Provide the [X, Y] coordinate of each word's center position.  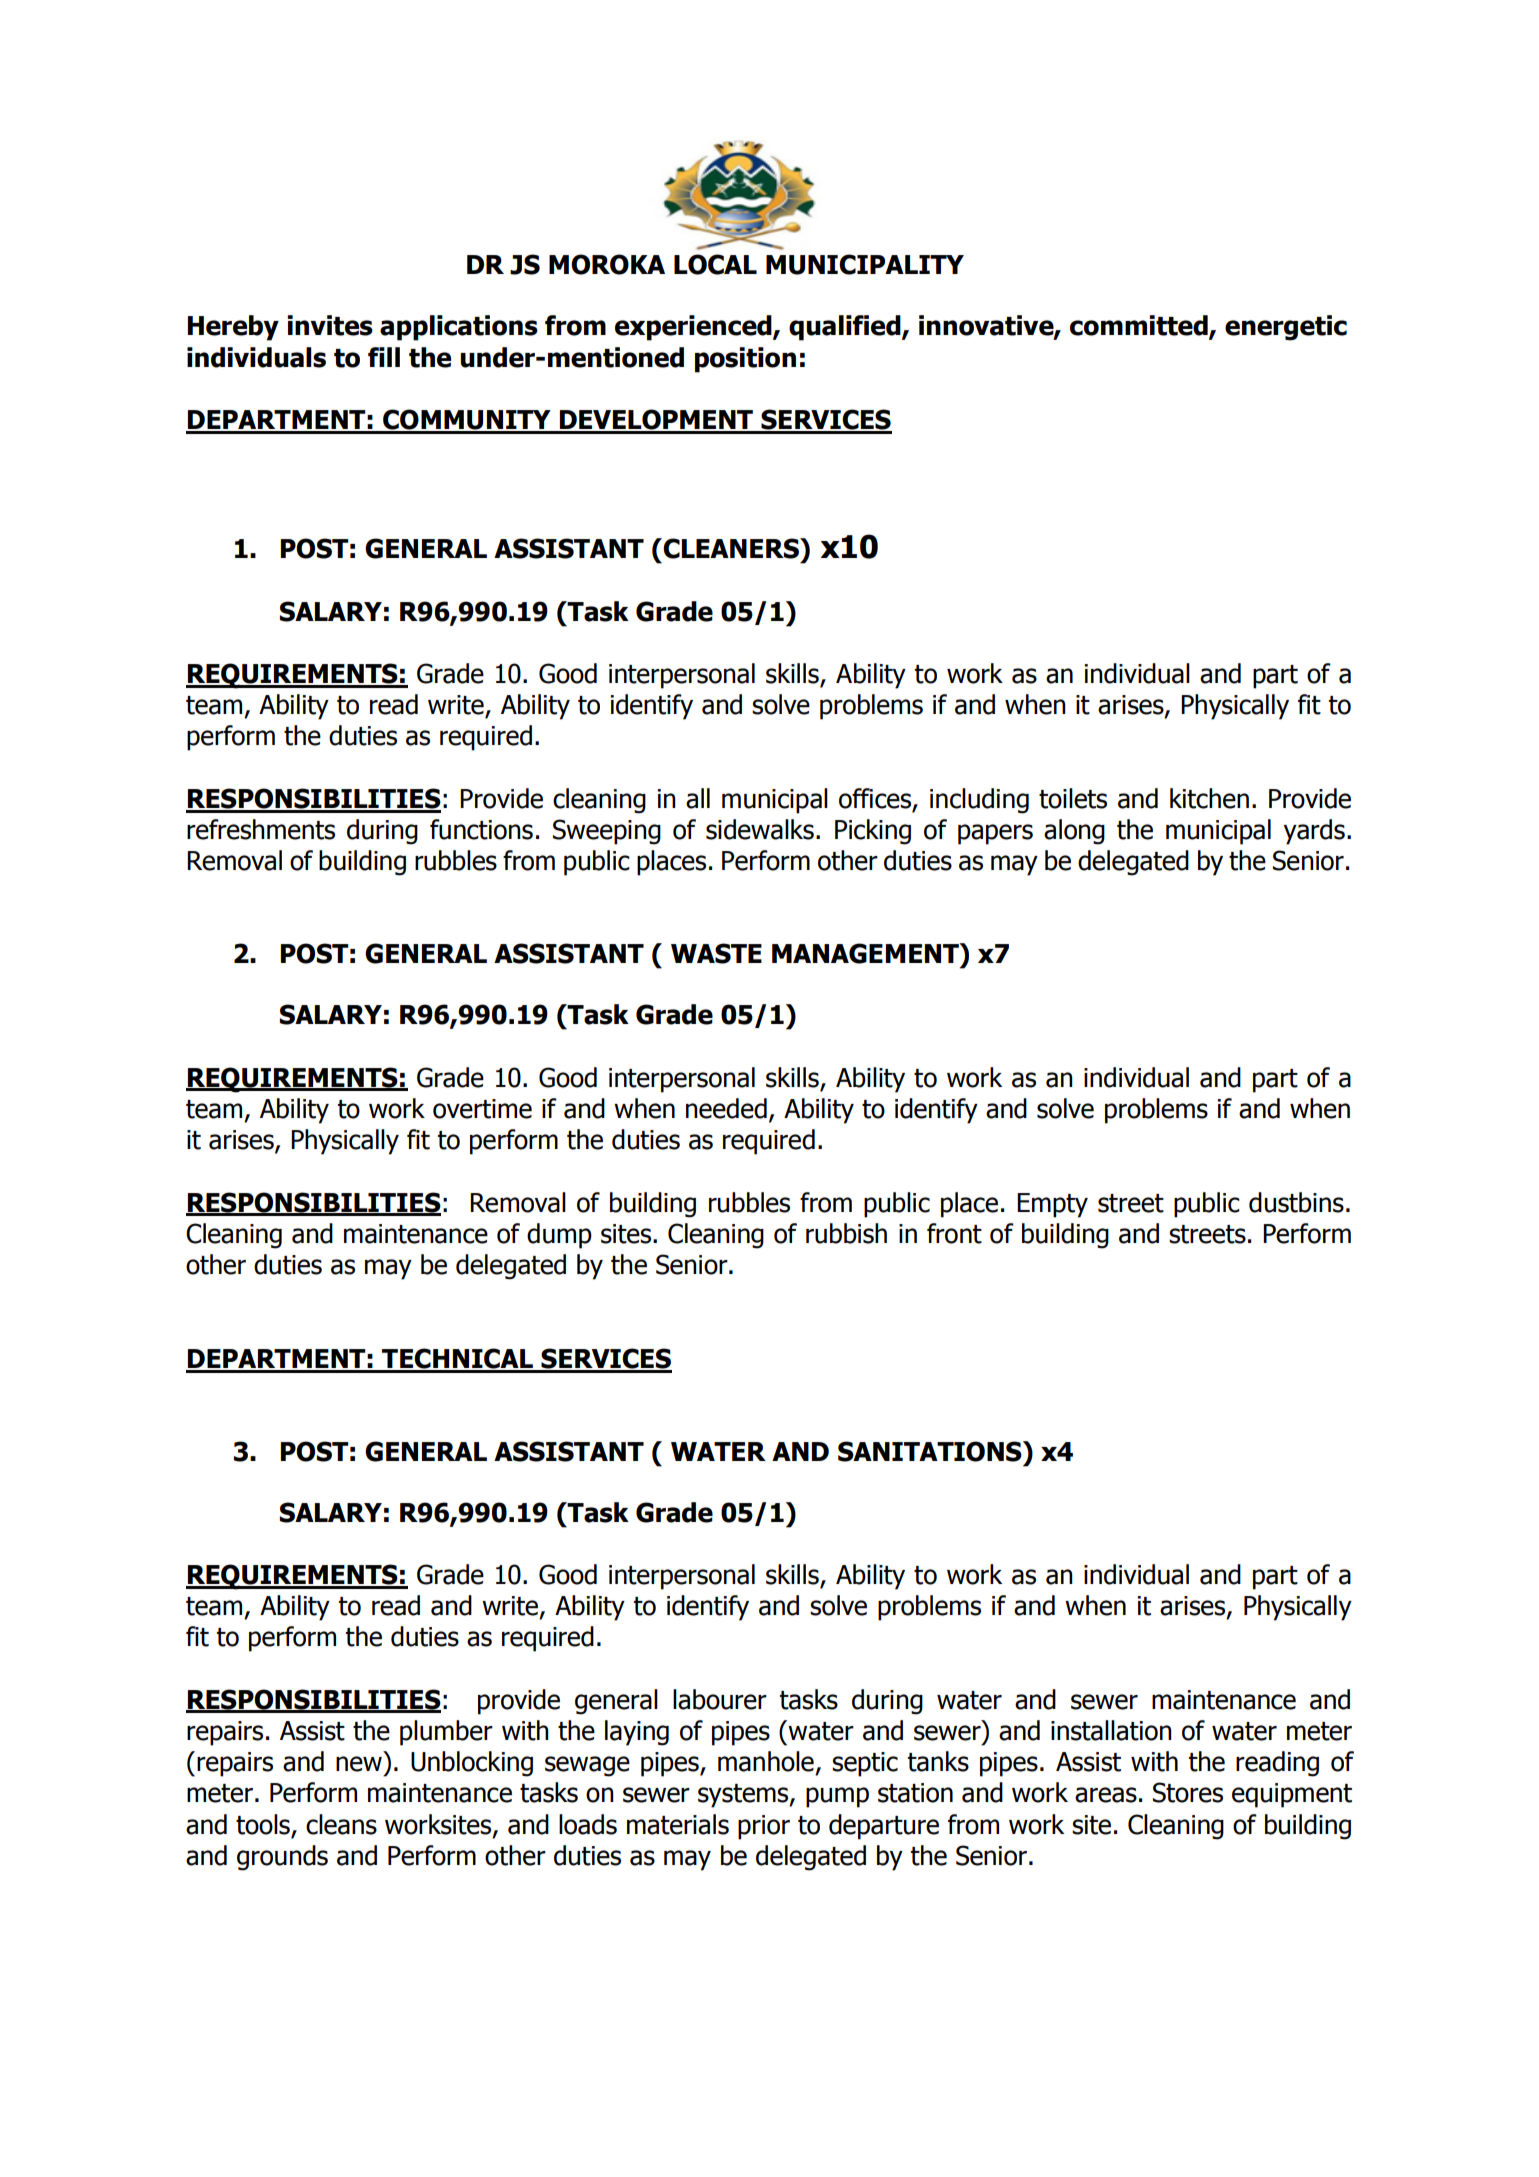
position [745, 360]
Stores [1188, 1792]
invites [330, 325]
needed [726, 1108]
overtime [482, 1109]
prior [764, 1827]
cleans [341, 1824]
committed [1140, 326]
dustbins [1296, 1202]
